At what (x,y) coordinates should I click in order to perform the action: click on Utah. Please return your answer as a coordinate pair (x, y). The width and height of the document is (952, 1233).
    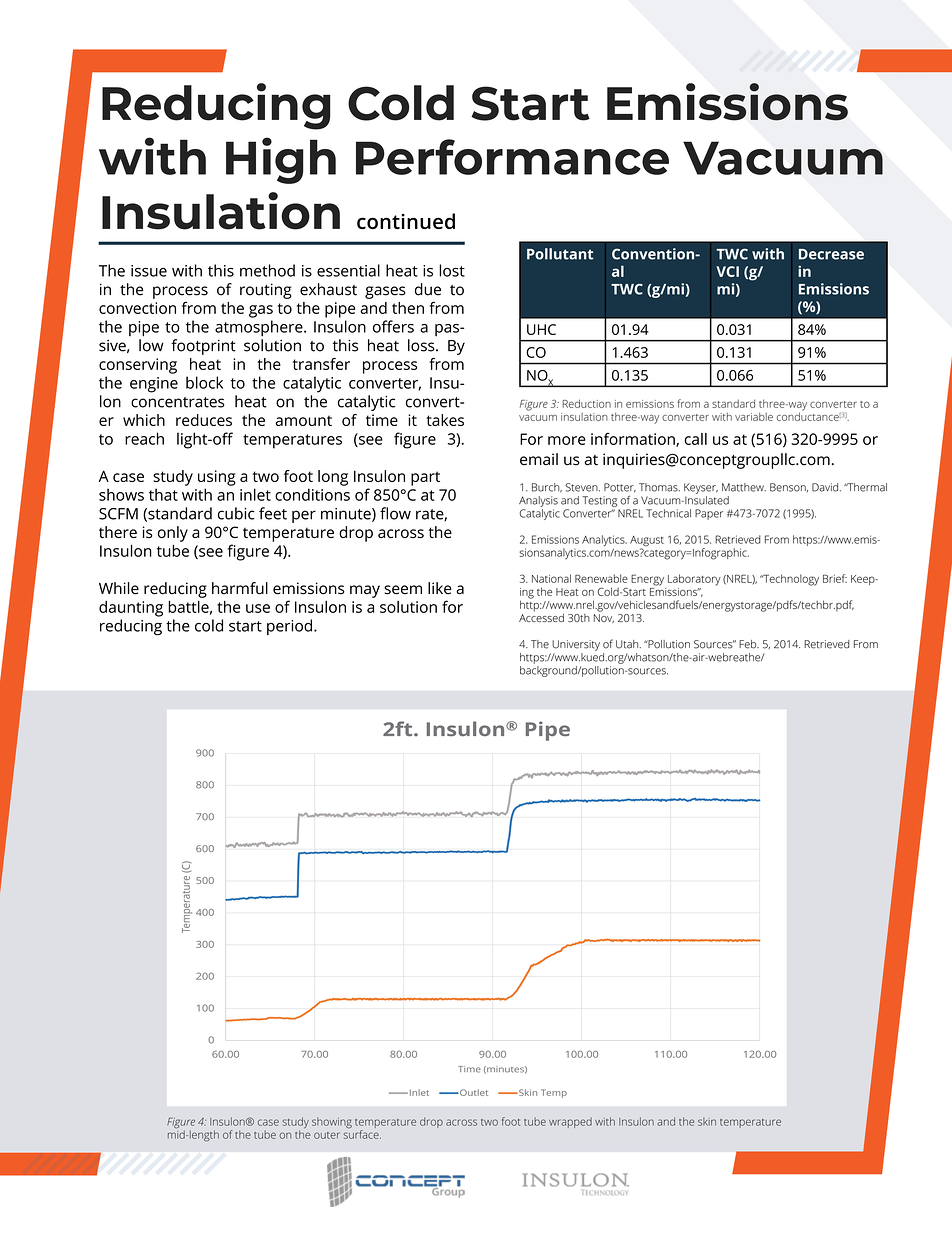
    Looking at the image, I should click on (628, 644).
